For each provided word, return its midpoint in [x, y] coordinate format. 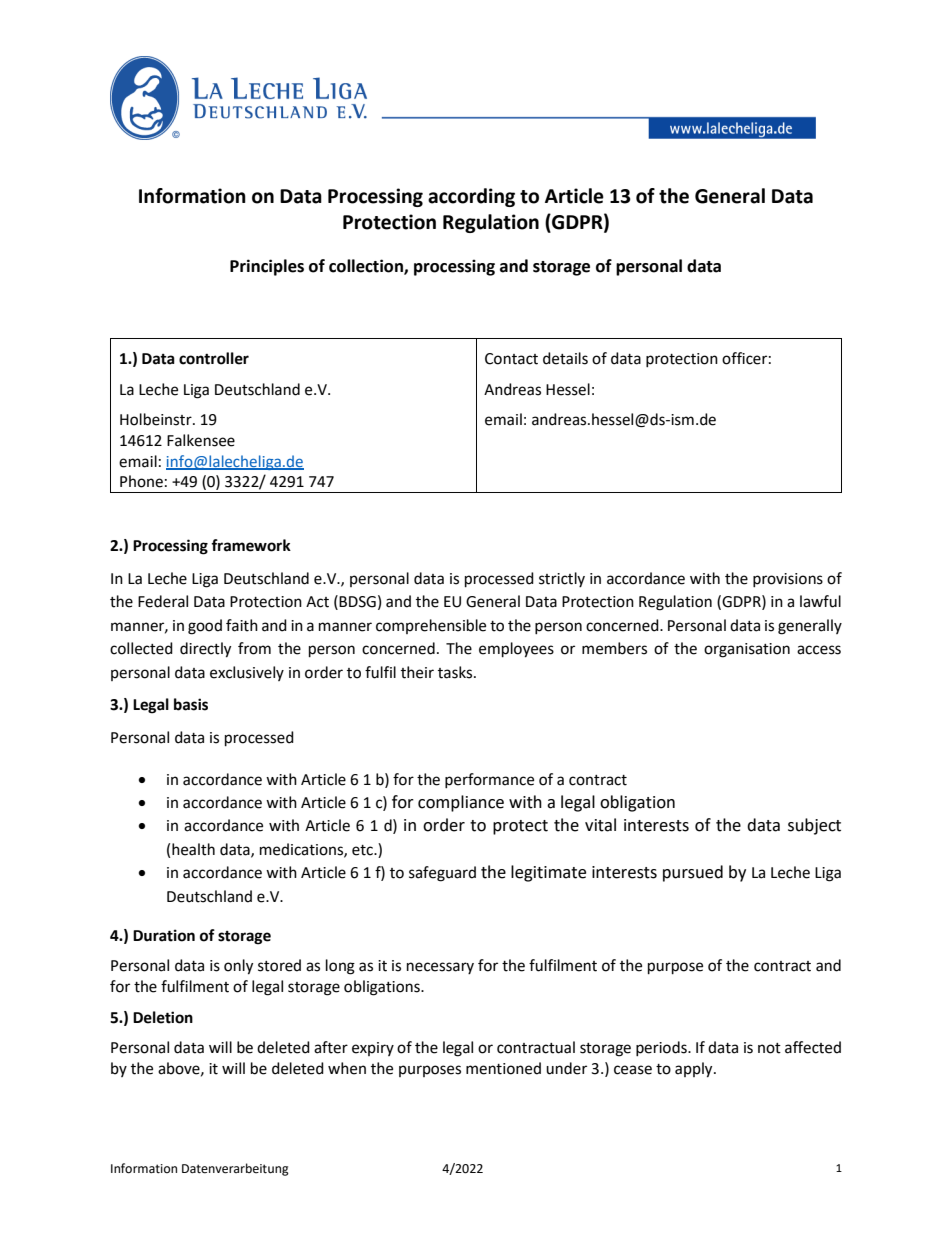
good [205, 627]
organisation [747, 650]
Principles [267, 267]
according [471, 197]
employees [516, 650]
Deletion [163, 1017]
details [565, 358]
